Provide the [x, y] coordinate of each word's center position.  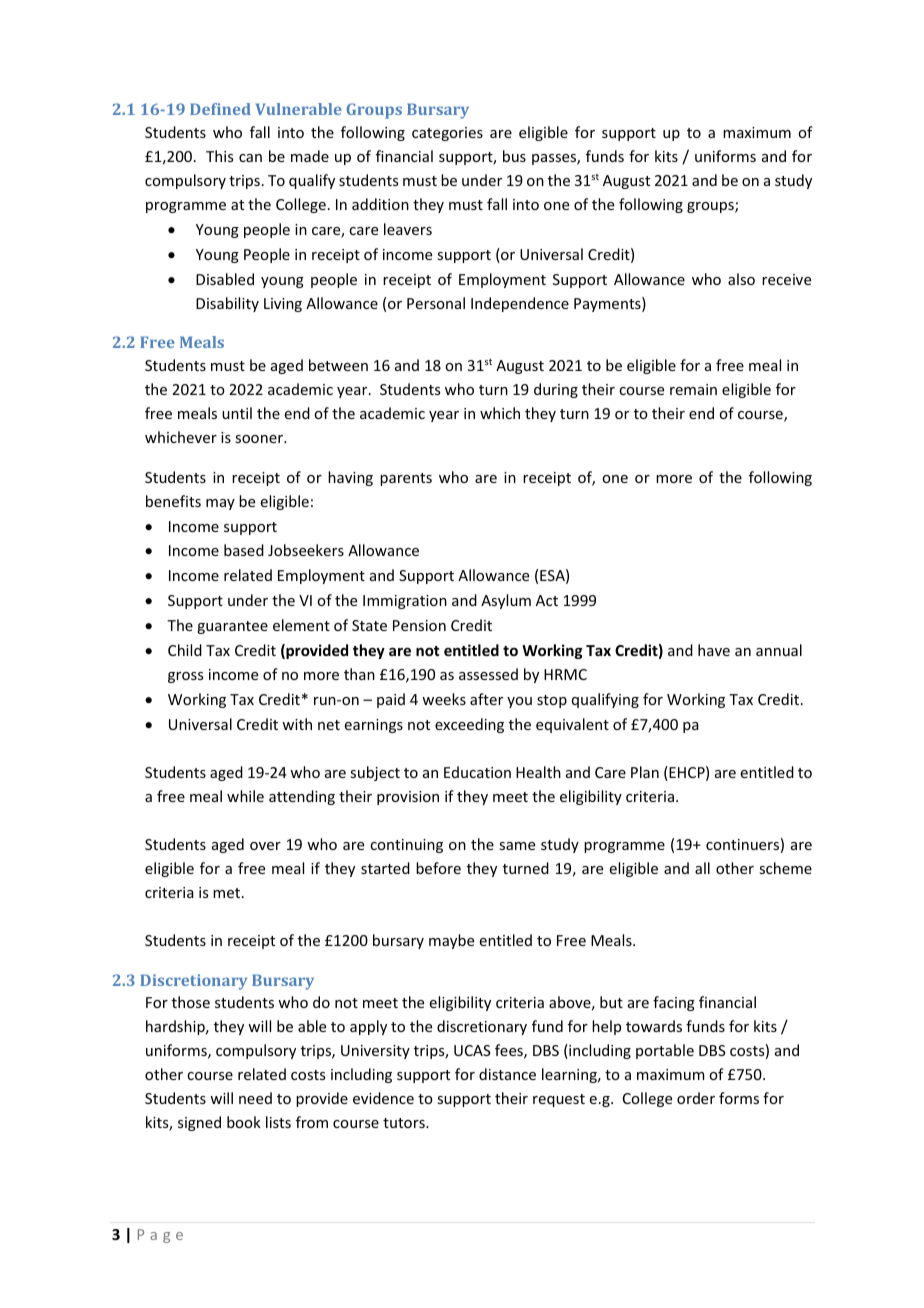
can [250, 158]
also [741, 279]
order [696, 1098]
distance [507, 1074]
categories [447, 134]
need [255, 1098]
